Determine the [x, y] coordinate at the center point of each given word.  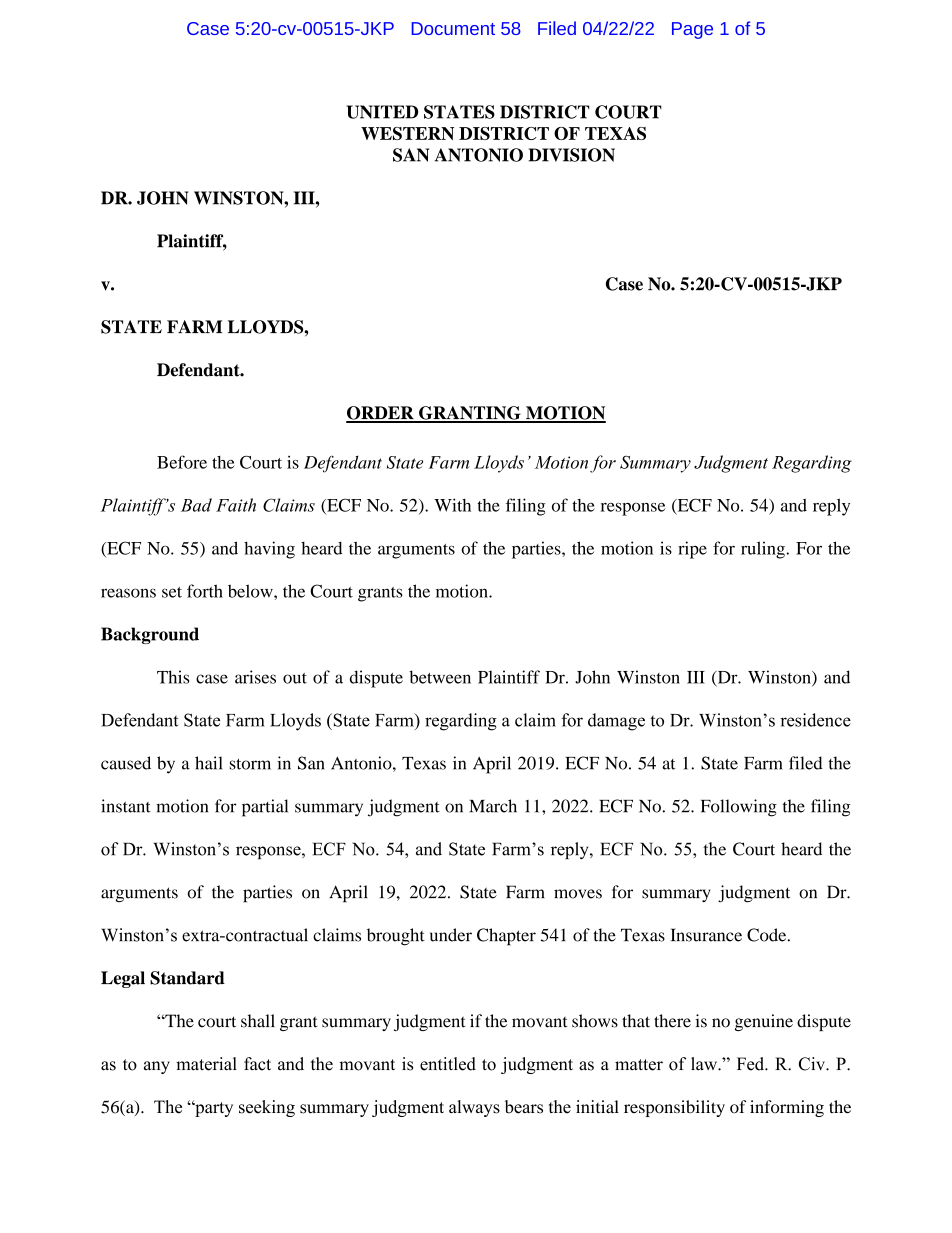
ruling [764, 550]
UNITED [382, 112]
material [206, 1064]
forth [205, 591]
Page [692, 30]
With [452, 505]
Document [453, 28]
